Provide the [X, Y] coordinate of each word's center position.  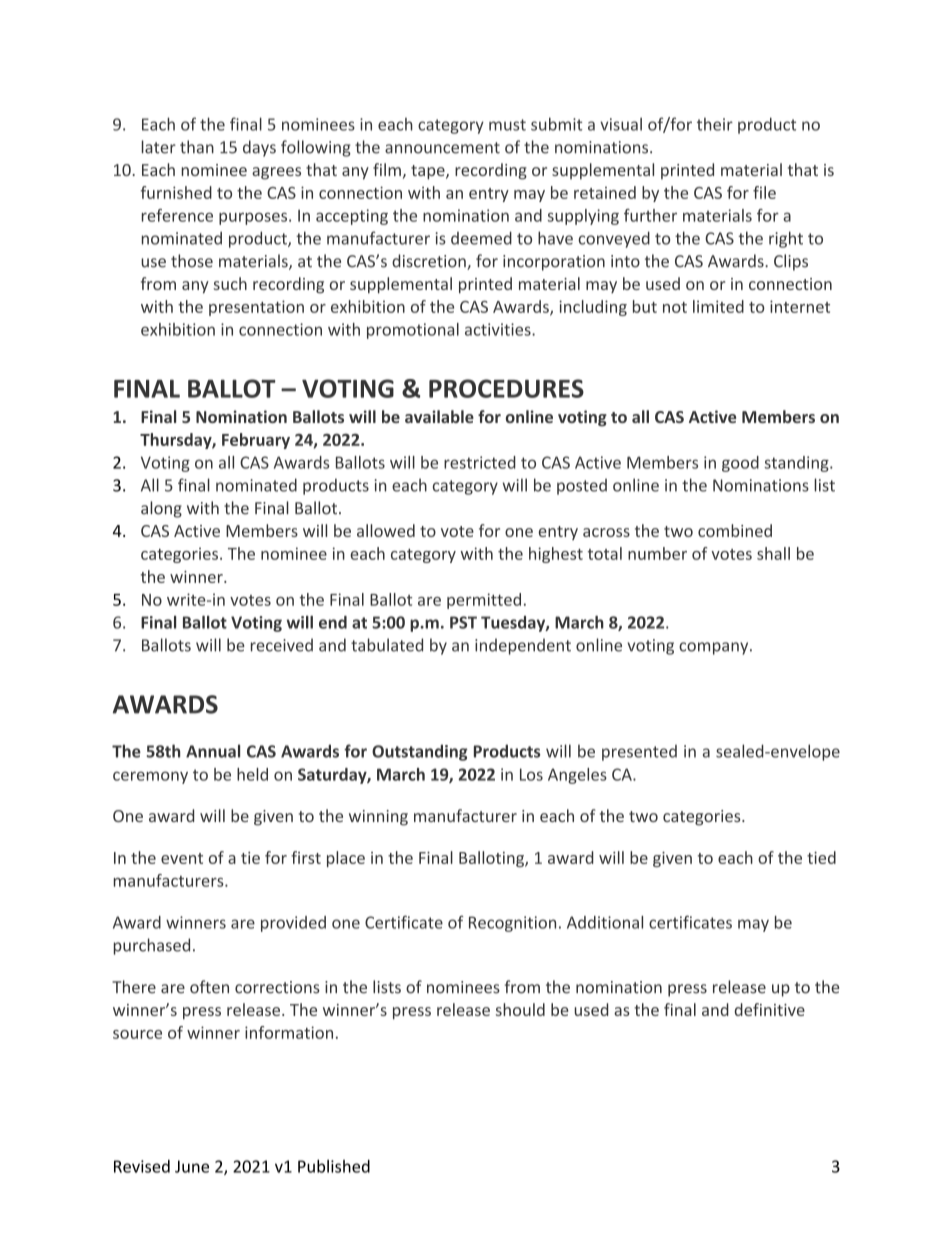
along [161, 509]
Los [531, 774]
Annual [213, 751]
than [197, 147]
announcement [442, 148]
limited [718, 306]
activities [499, 329]
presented [639, 753]
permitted [484, 601]
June [192, 1166]
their [715, 124]
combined [735, 530]
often [209, 987]
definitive [769, 1009]
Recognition [512, 924]
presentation [256, 308]
